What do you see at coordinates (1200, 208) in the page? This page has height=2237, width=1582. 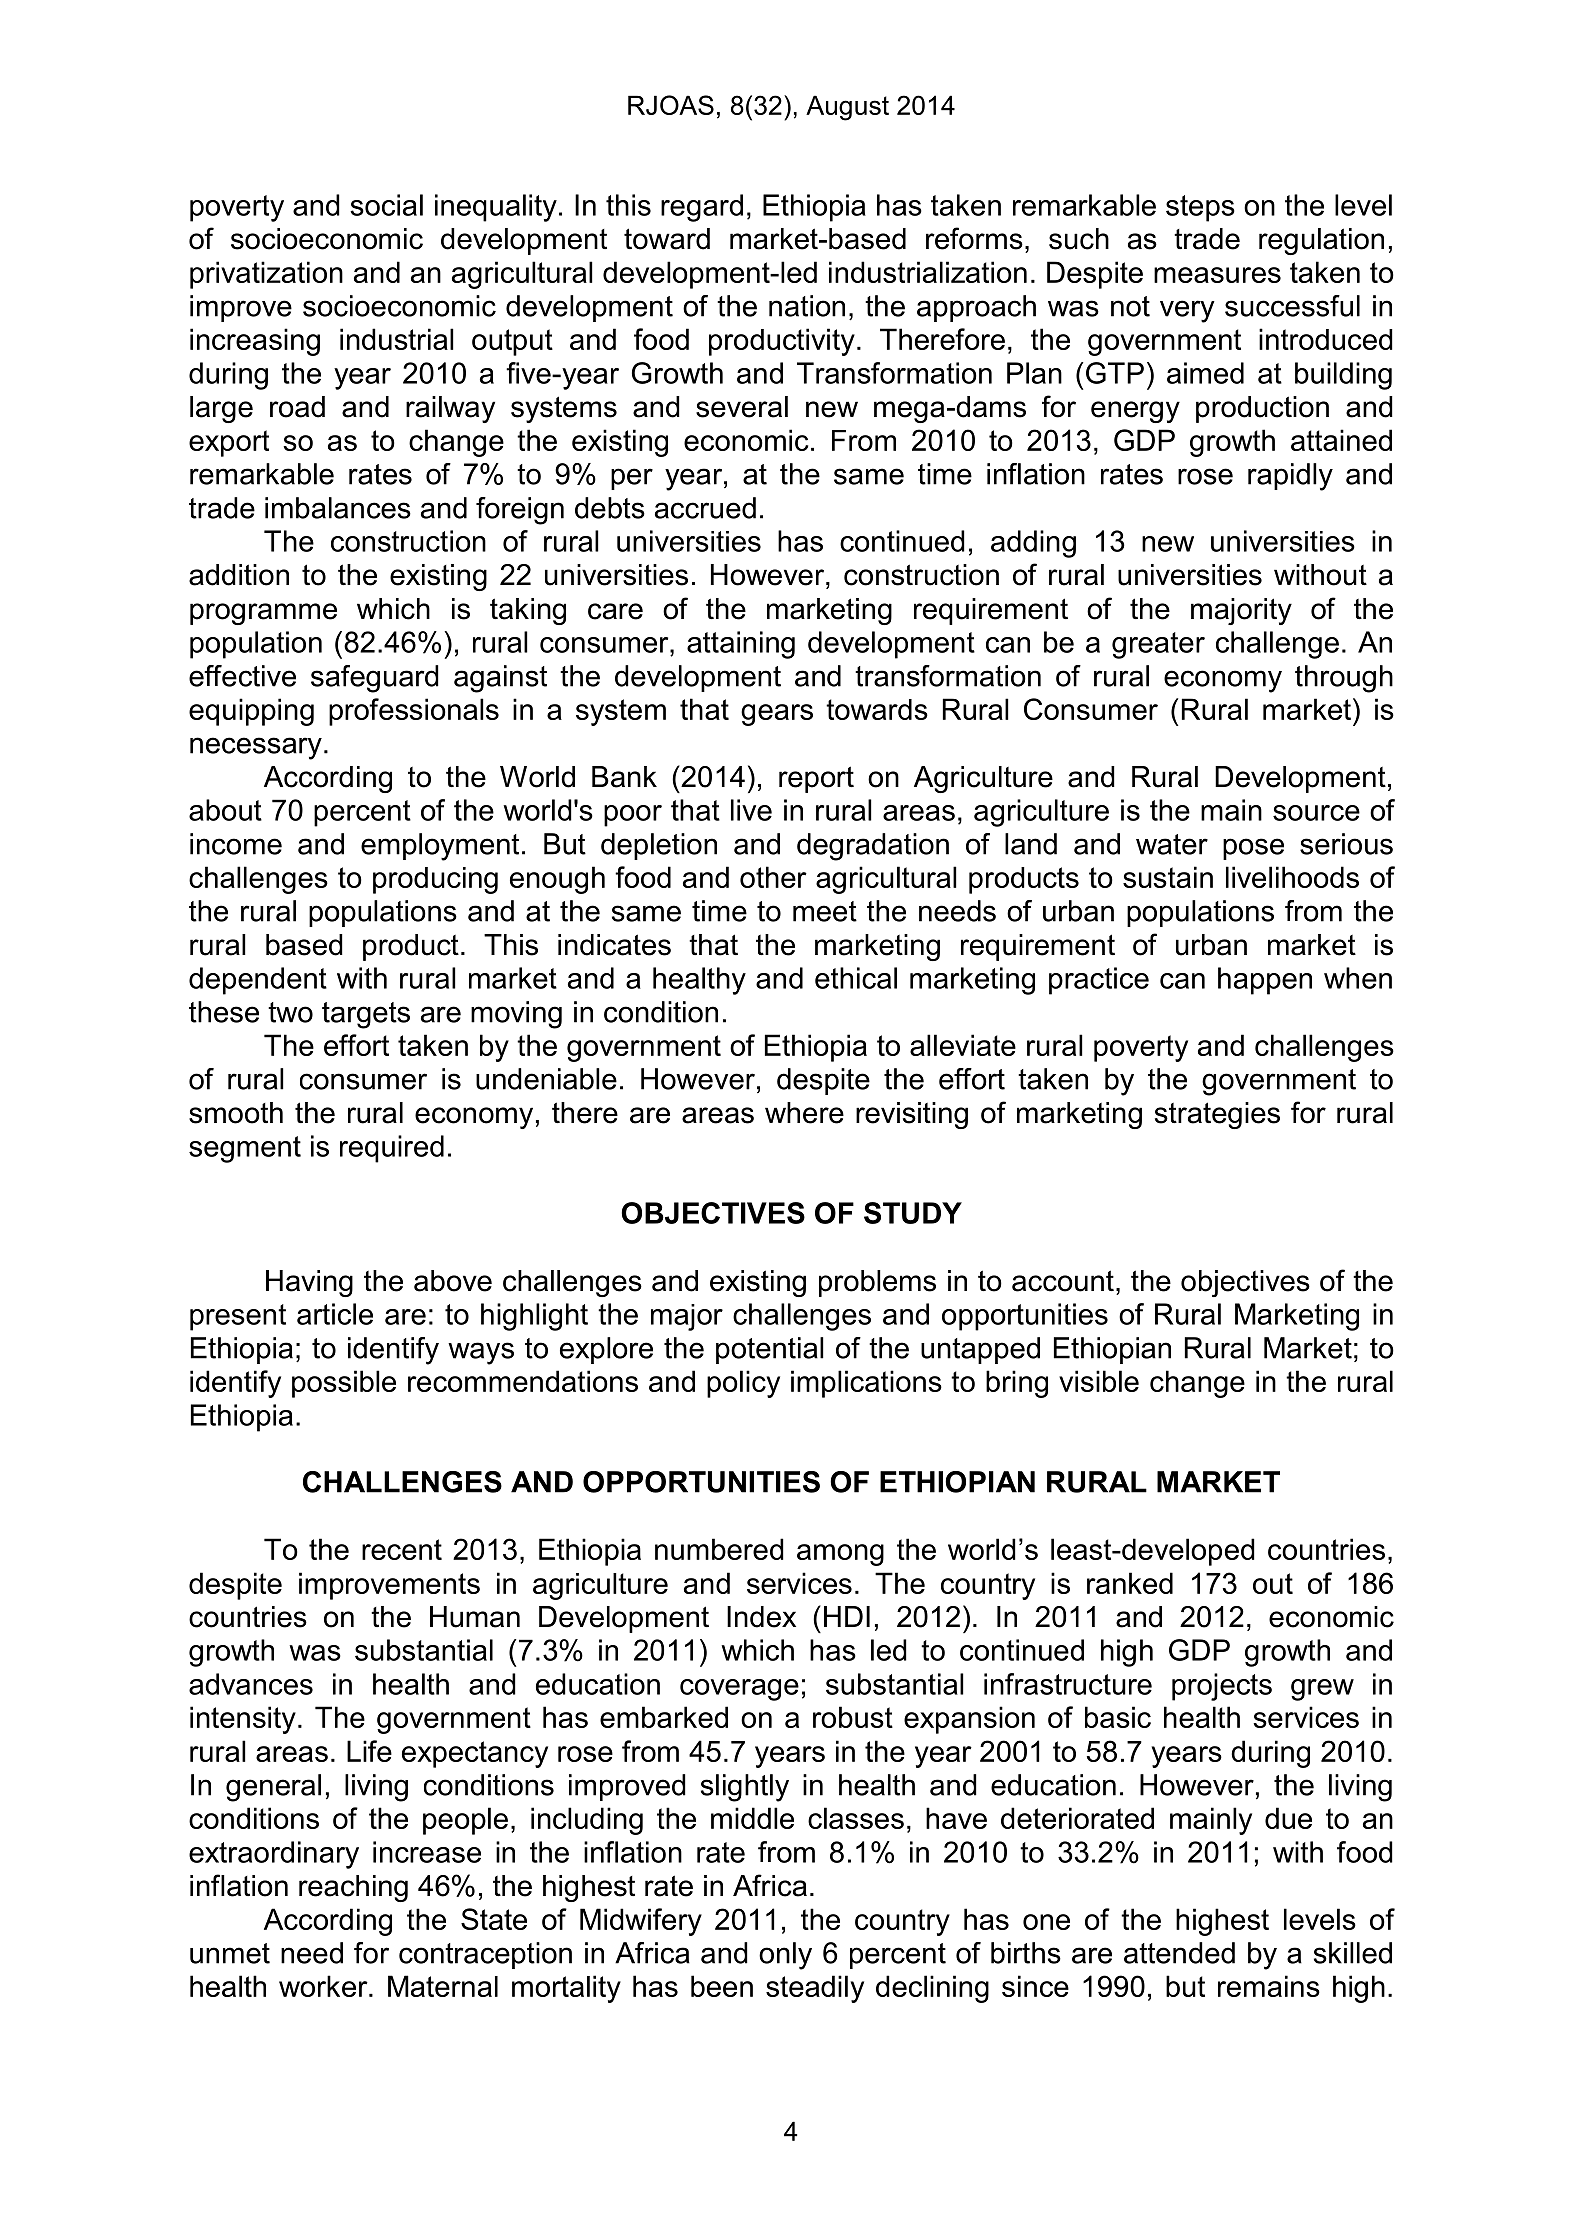 I see `steps` at bounding box center [1200, 208].
